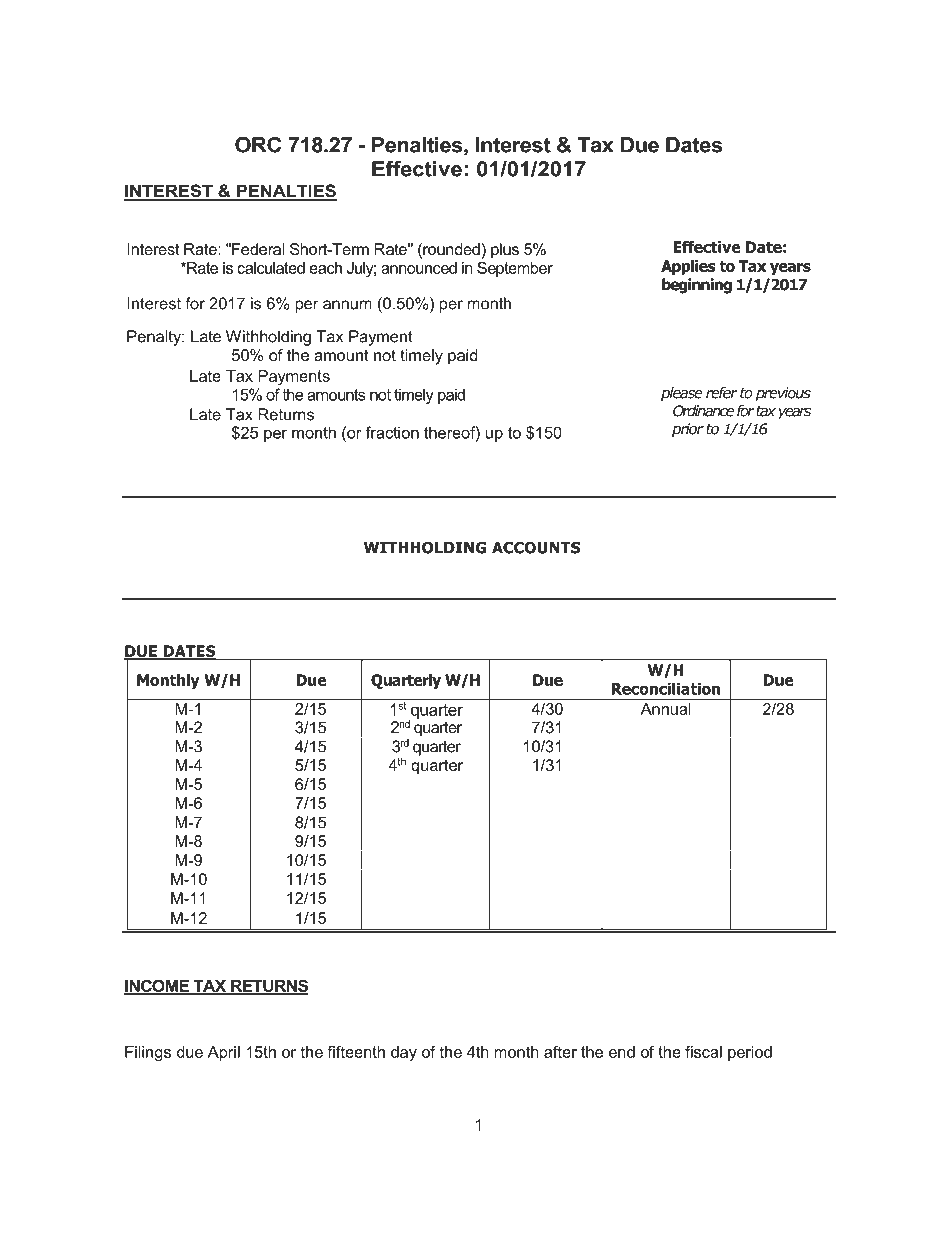 The image size is (952, 1233). I want to click on Applies, so click(688, 267).
